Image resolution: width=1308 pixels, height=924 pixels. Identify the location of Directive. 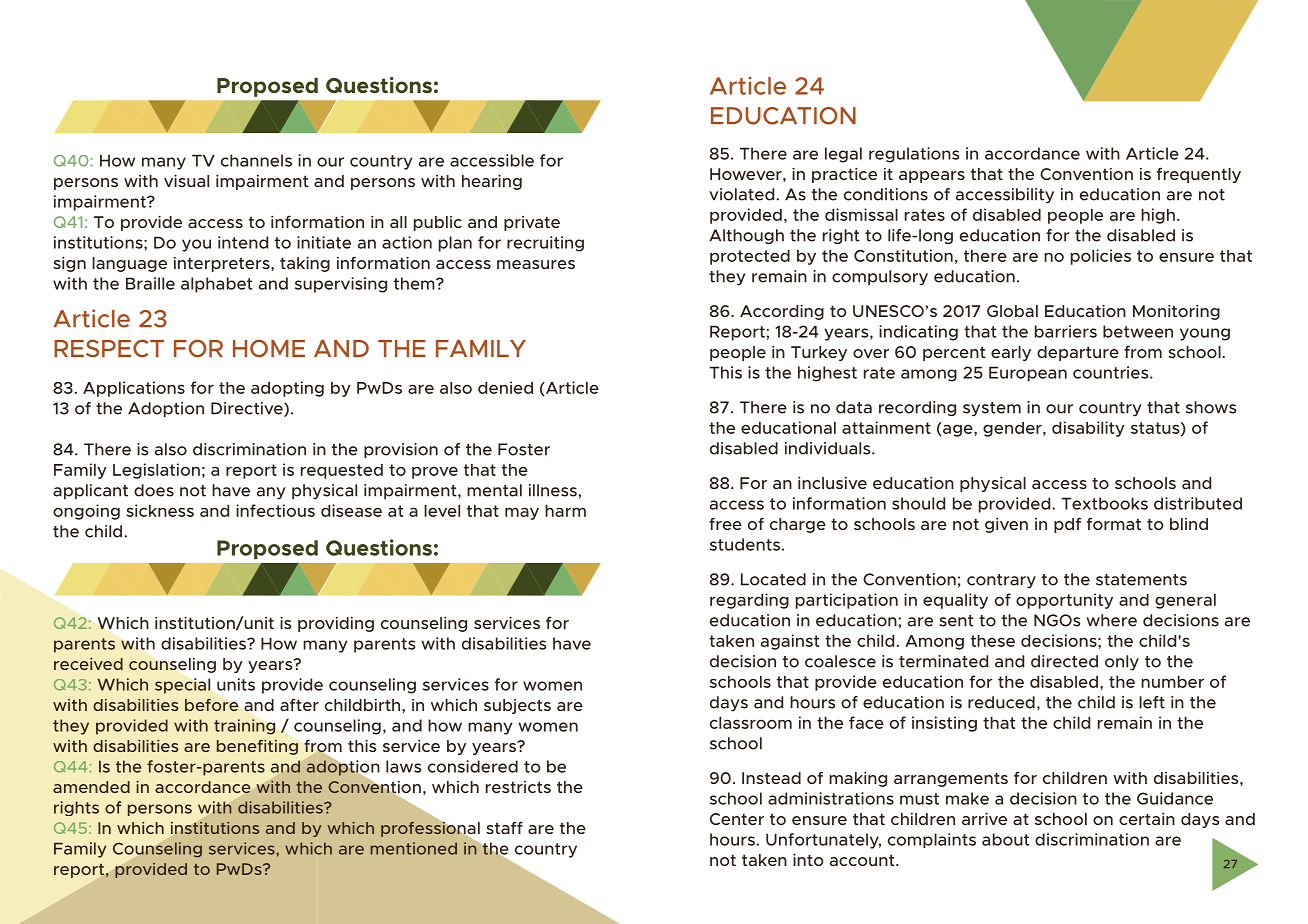
(248, 409).
